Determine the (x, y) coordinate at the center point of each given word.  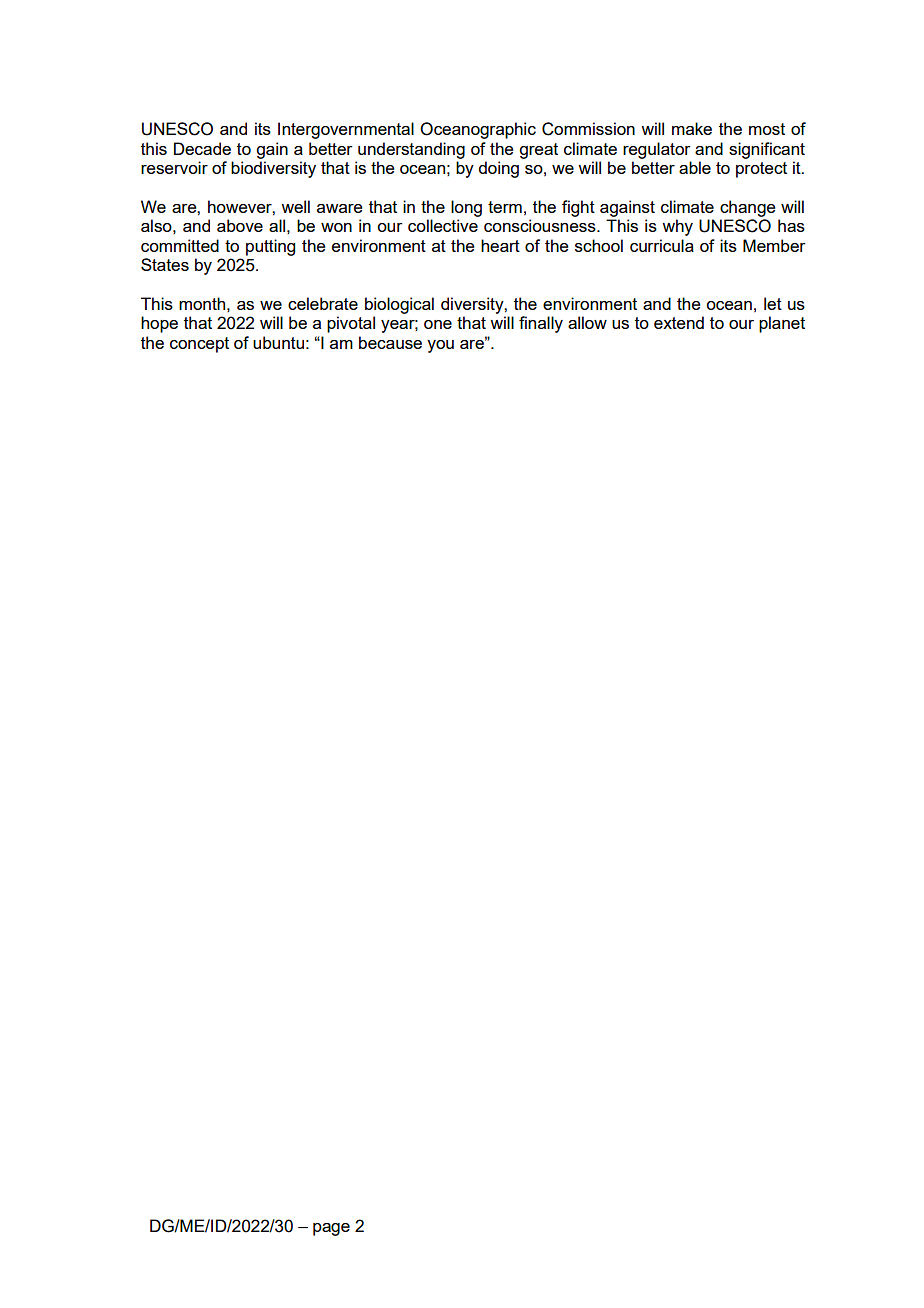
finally (541, 324)
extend (679, 322)
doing (498, 169)
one (438, 324)
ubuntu (278, 342)
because (390, 342)
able (695, 167)
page (331, 1229)
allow (587, 322)
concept (199, 345)
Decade (202, 148)
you (440, 346)
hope (159, 324)
